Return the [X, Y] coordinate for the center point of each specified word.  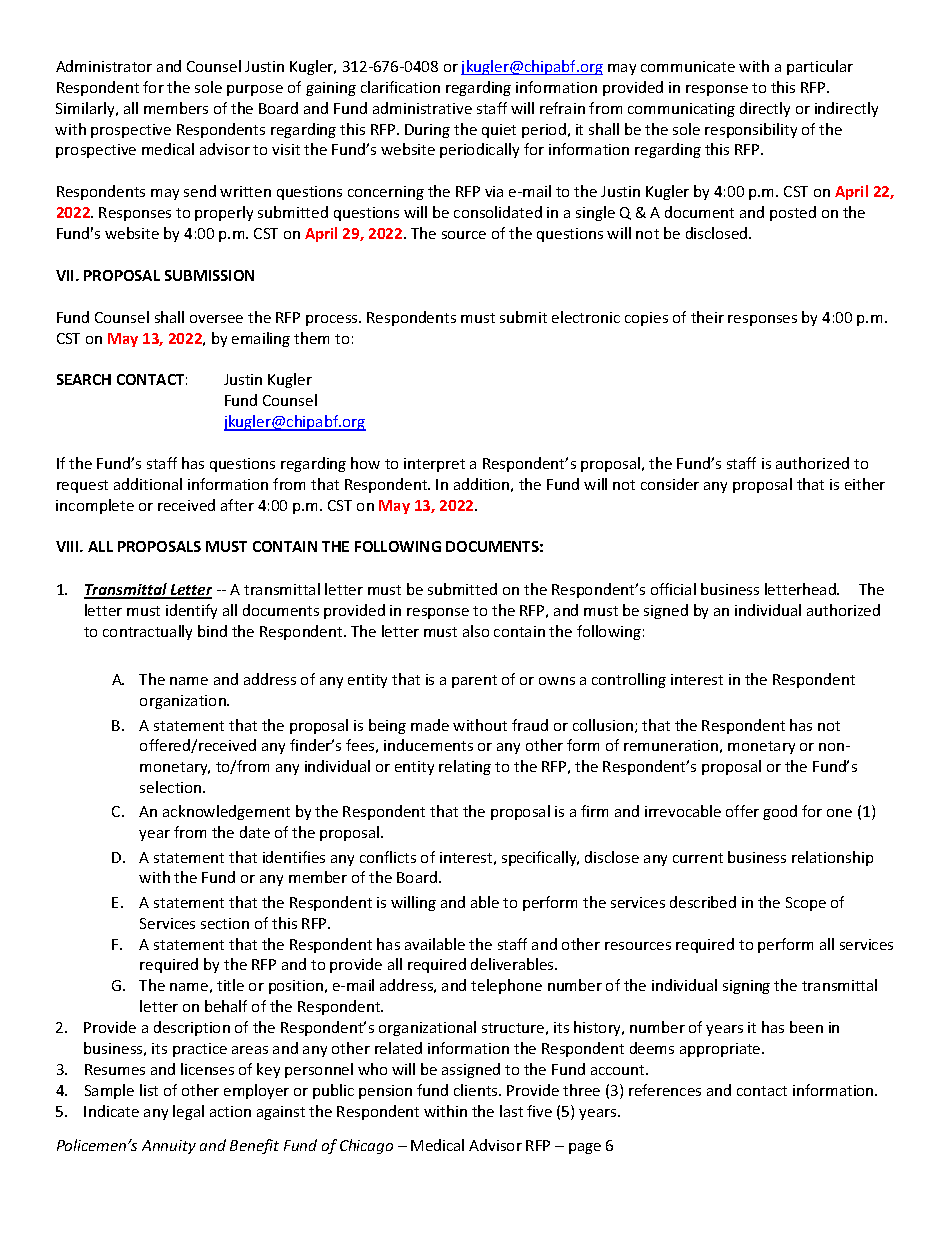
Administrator [104, 66]
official [673, 589]
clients [477, 1090]
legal [188, 1112]
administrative [422, 108]
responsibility [751, 130]
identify [191, 611]
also [476, 631]
